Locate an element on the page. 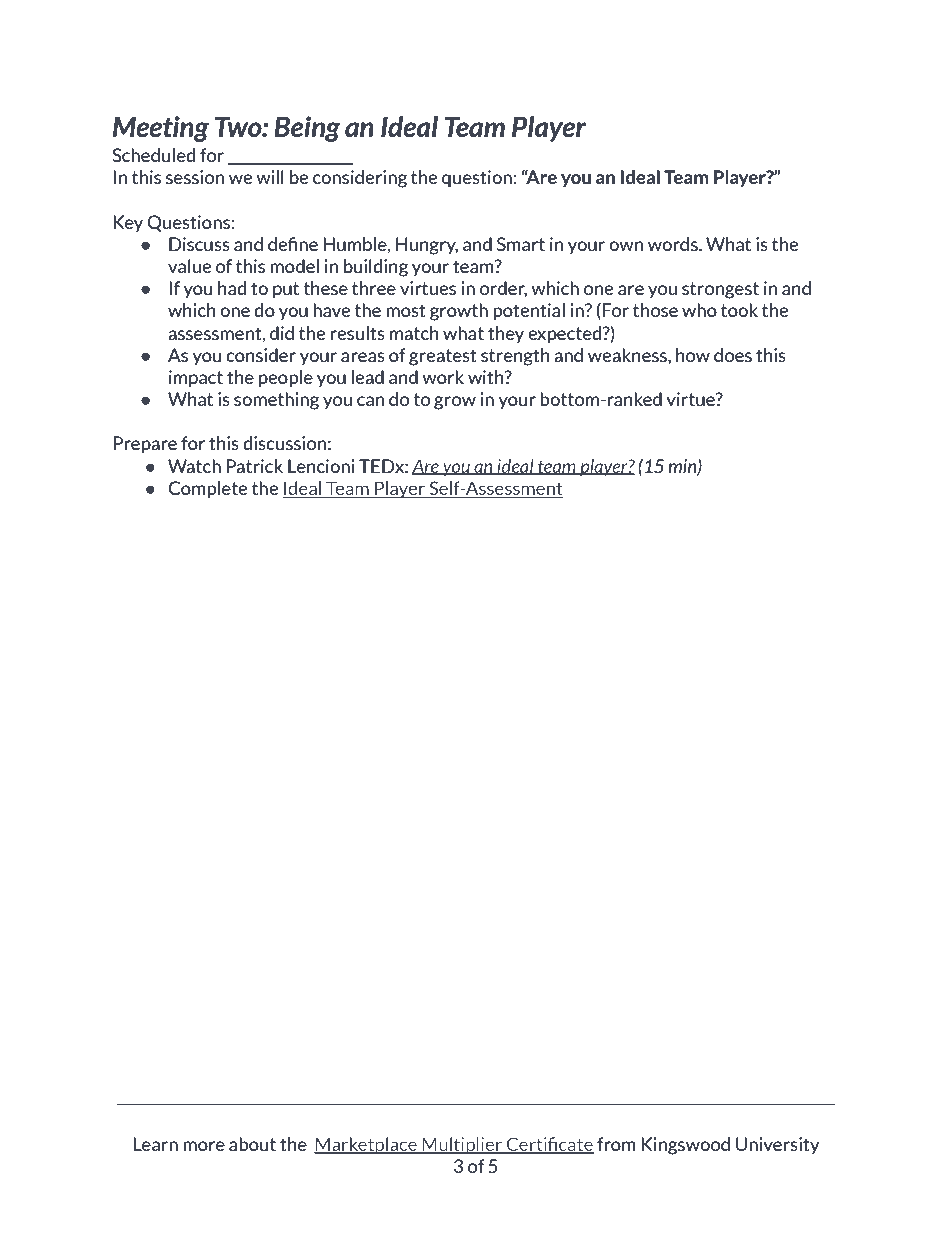 This page has width=952, height=1233. from is located at coordinates (616, 1144).
